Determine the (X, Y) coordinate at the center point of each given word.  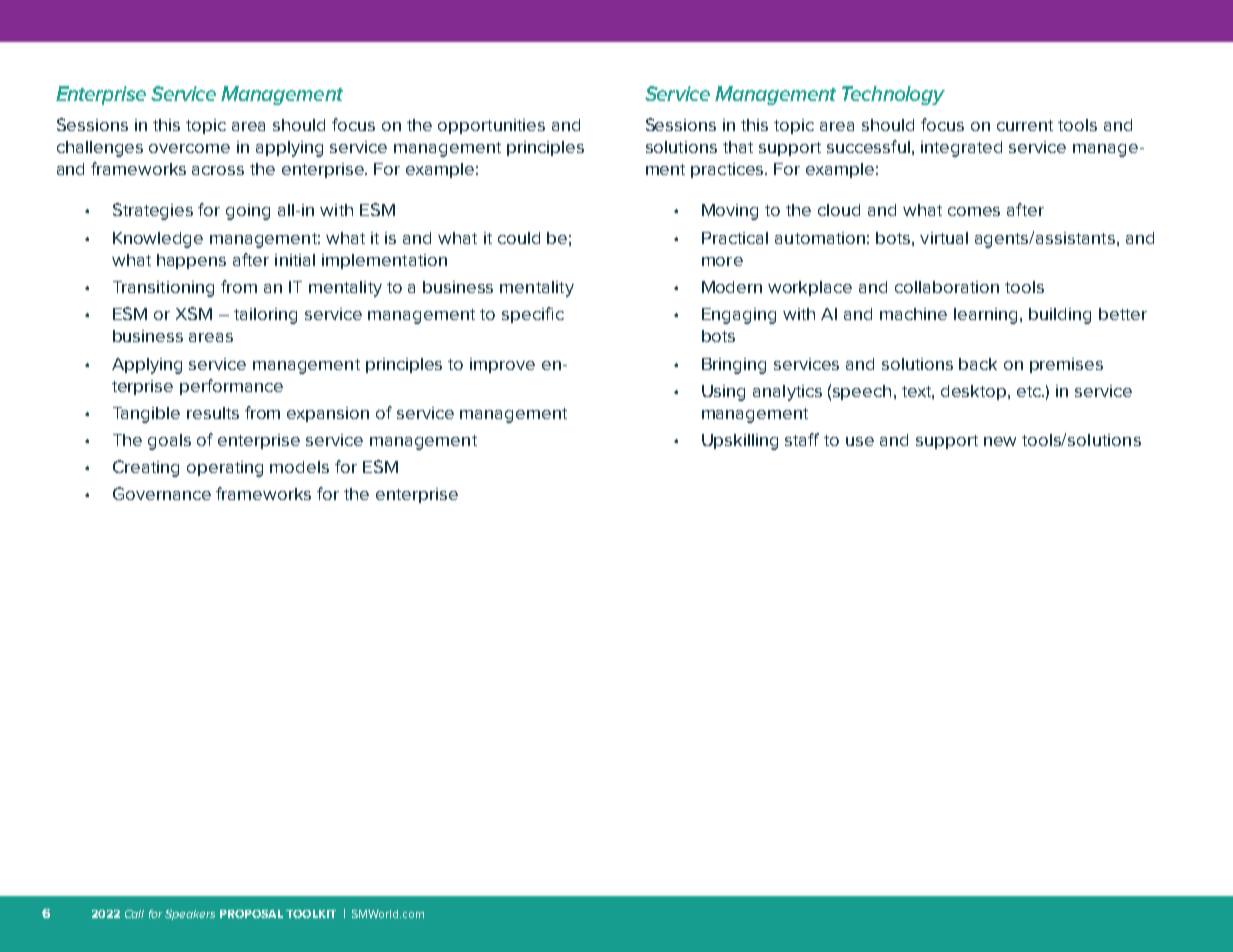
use (860, 441)
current (1025, 125)
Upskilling (740, 442)
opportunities (491, 126)
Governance (162, 493)
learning (985, 316)
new (1000, 441)
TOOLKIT (311, 914)
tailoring (265, 316)
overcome (189, 148)
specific (533, 315)
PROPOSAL (251, 914)
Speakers (190, 915)
